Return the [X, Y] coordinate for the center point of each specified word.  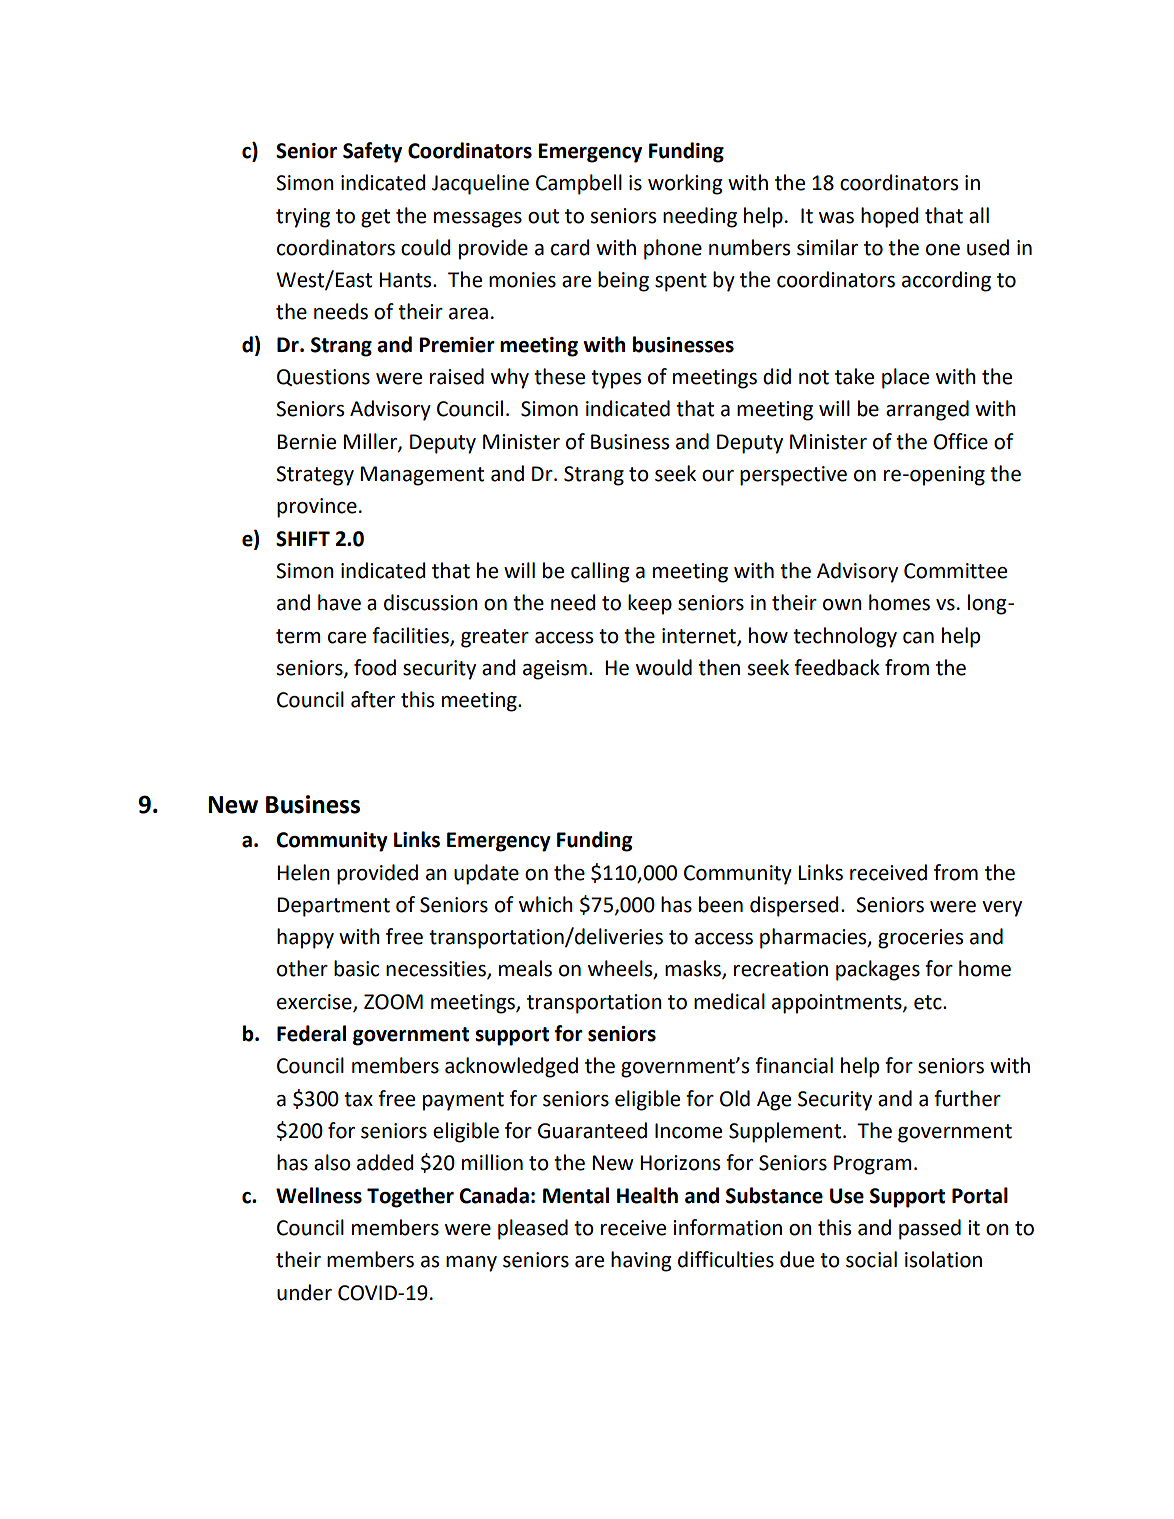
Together [410, 1197]
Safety [372, 152]
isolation [943, 1259]
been [721, 904]
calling [600, 572]
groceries [920, 939]
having [641, 1261]
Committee [955, 571]
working [685, 184]
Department [334, 907]
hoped [889, 217]
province [317, 508]
